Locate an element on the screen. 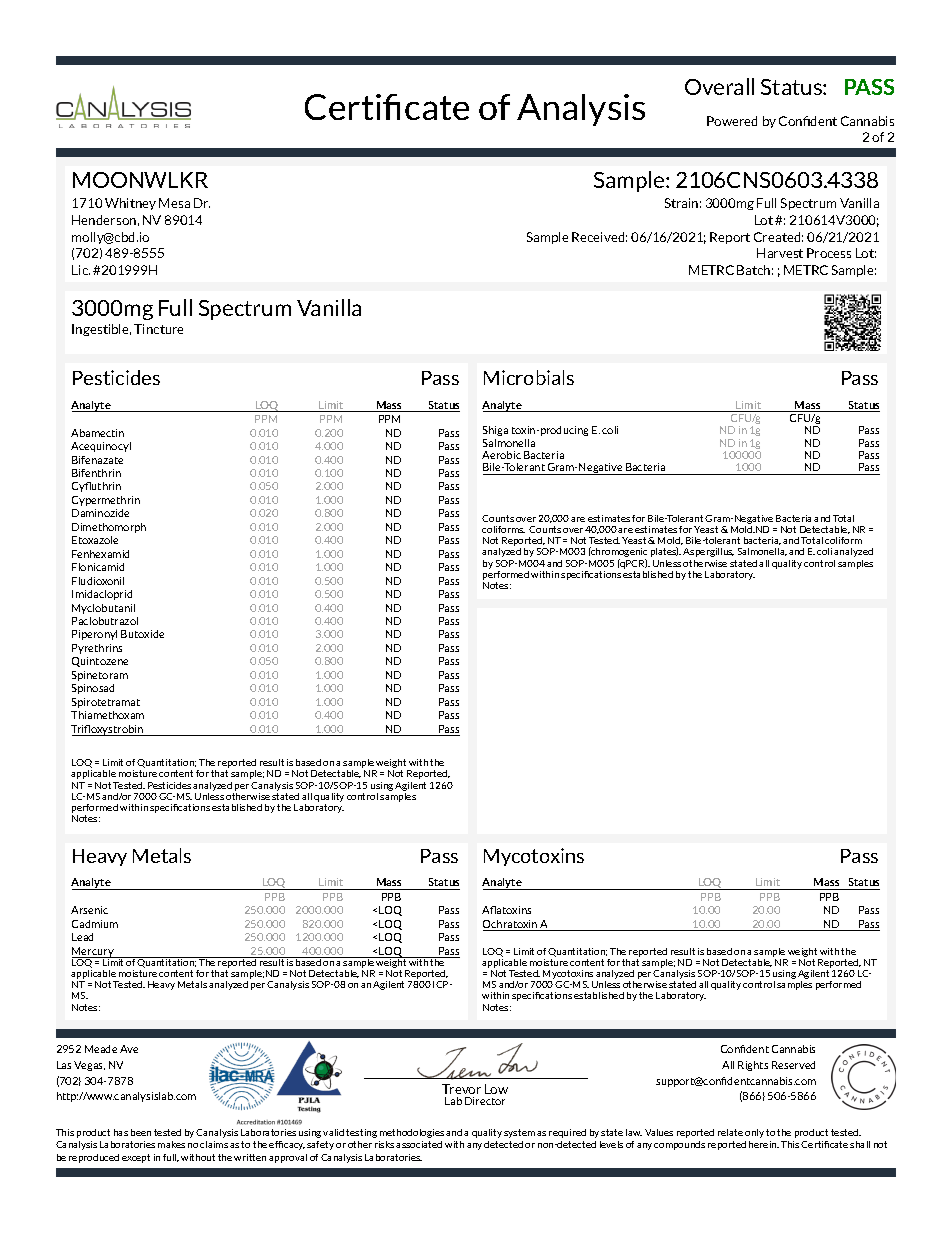 The height and width of the screenshot is (1233, 952). Aspergillus is located at coordinates (708, 552).
